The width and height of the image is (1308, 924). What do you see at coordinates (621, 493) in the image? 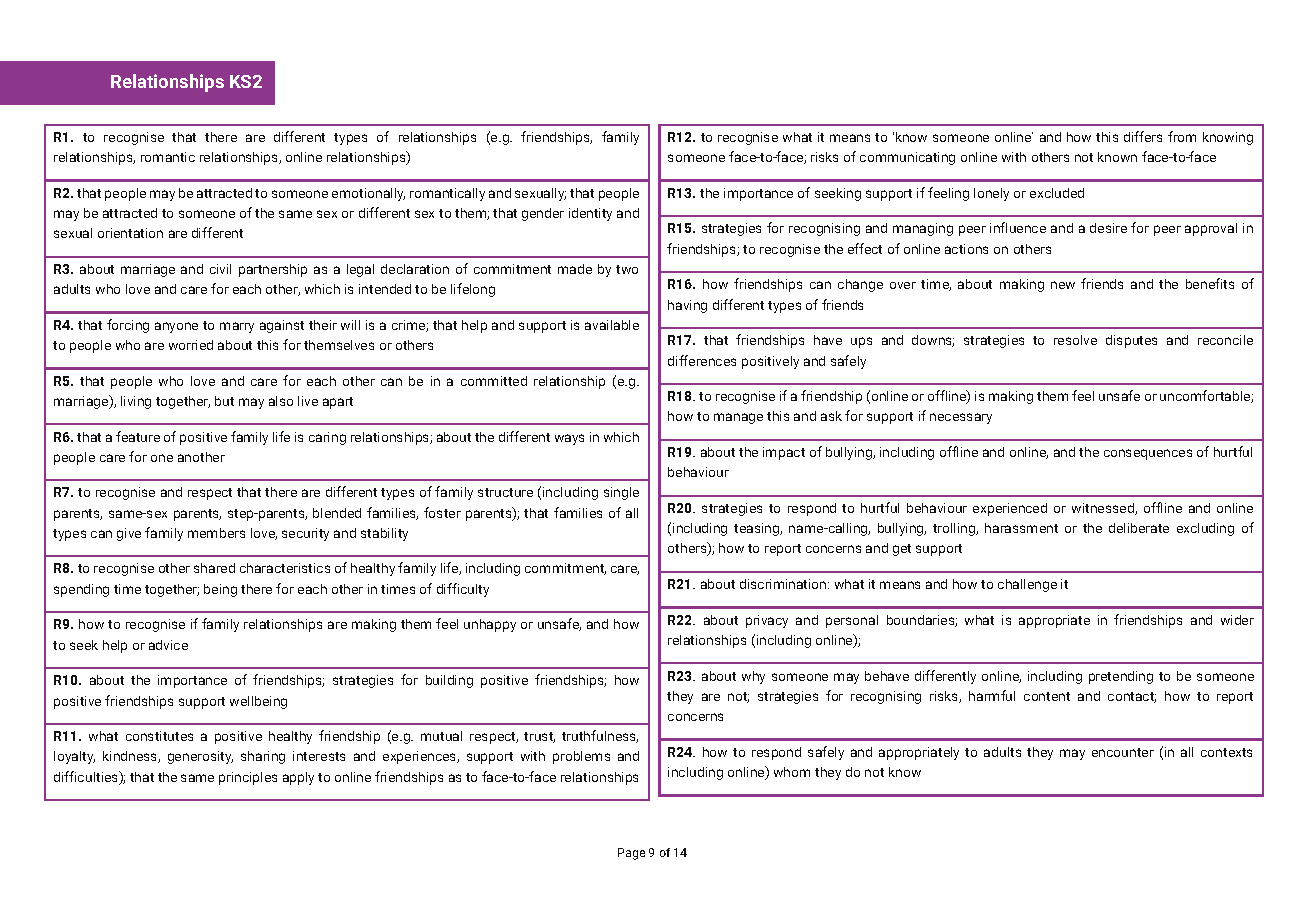
I see `single` at bounding box center [621, 493].
